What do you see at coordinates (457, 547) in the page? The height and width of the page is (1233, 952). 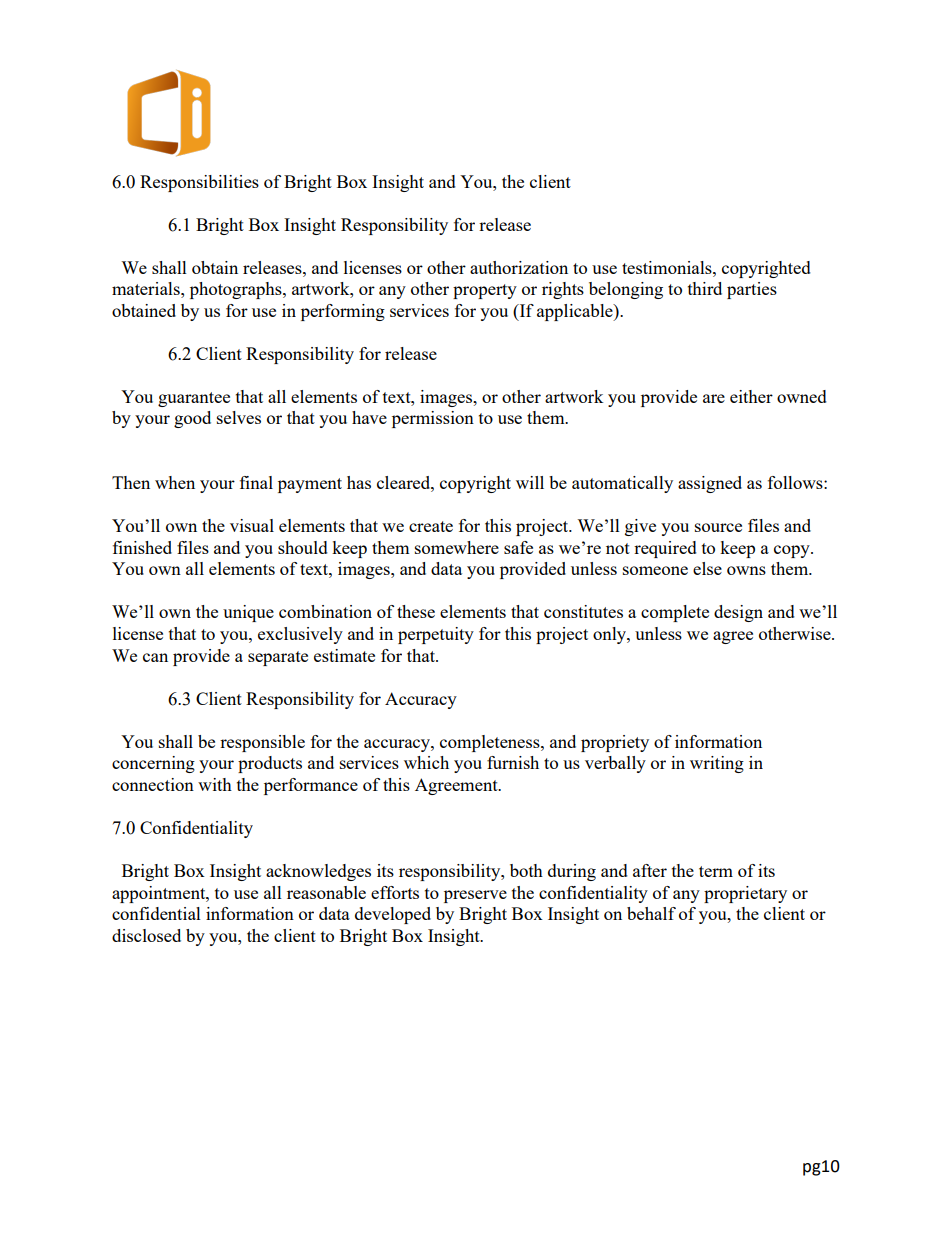 I see `somewhere` at bounding box center [457, 547].
